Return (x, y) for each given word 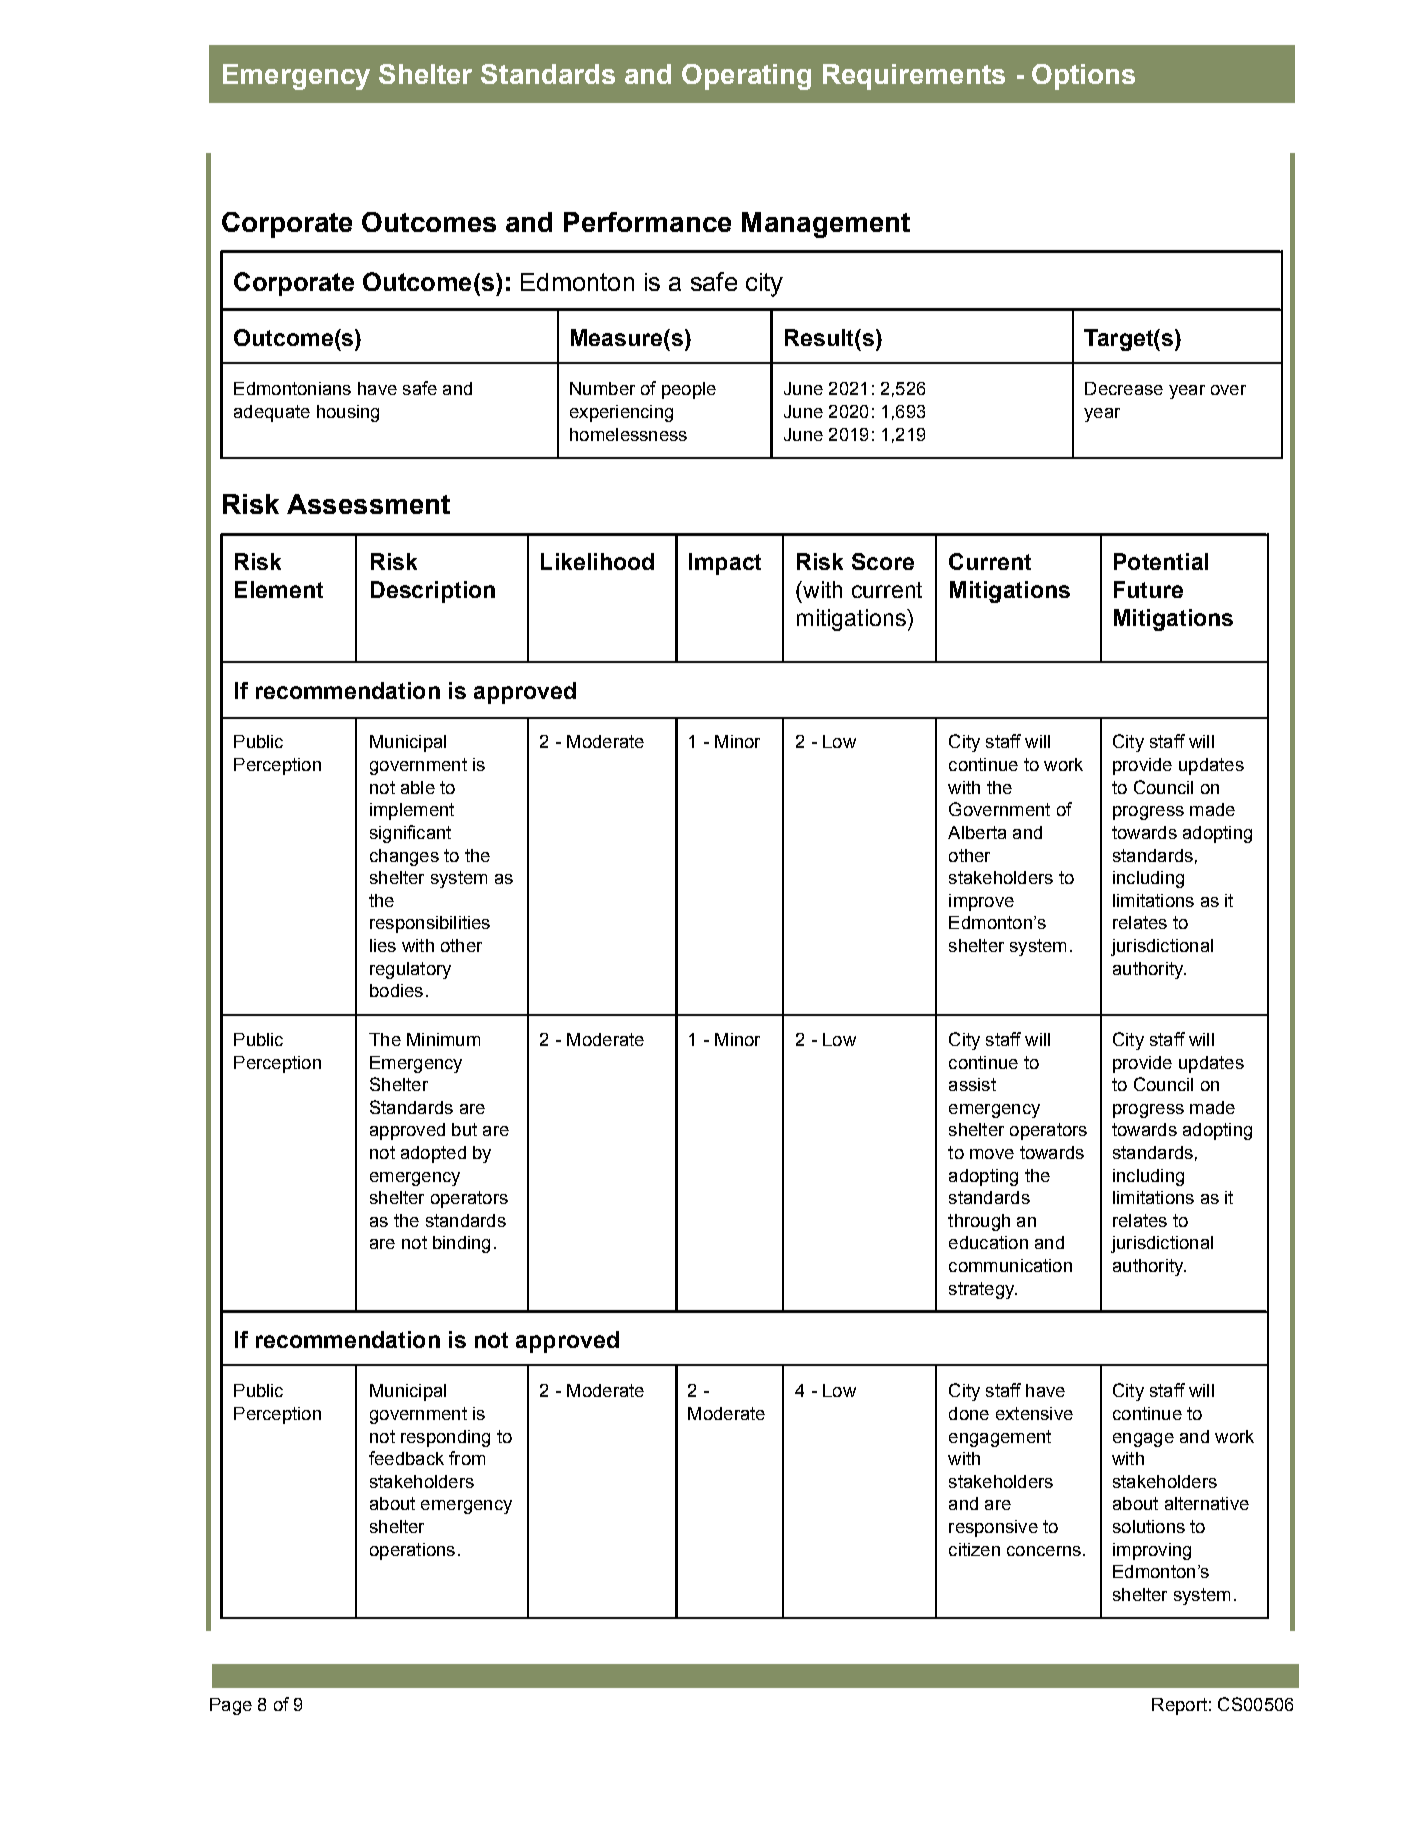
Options (1083, 77)
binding (461, 1244)
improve (981, 902)
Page (231, 1706)
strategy (983, 1290)
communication (1010, 1265)
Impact (725, 564)
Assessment (368, 504)
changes (404, 857)
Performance (647, 222)
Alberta (977, 832)
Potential (1161, 561)
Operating (746, 77)
